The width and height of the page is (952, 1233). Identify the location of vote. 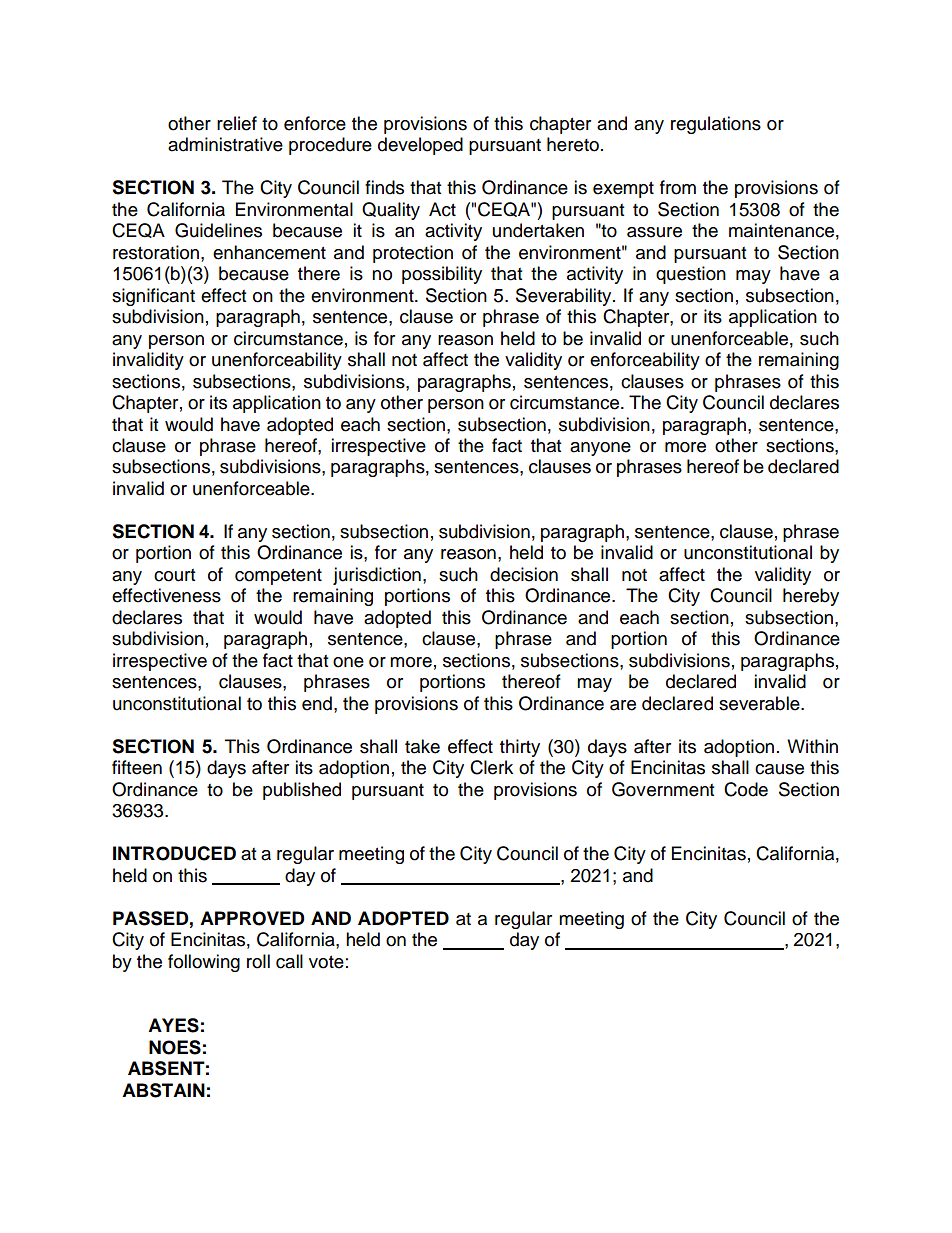
(326, 962).
